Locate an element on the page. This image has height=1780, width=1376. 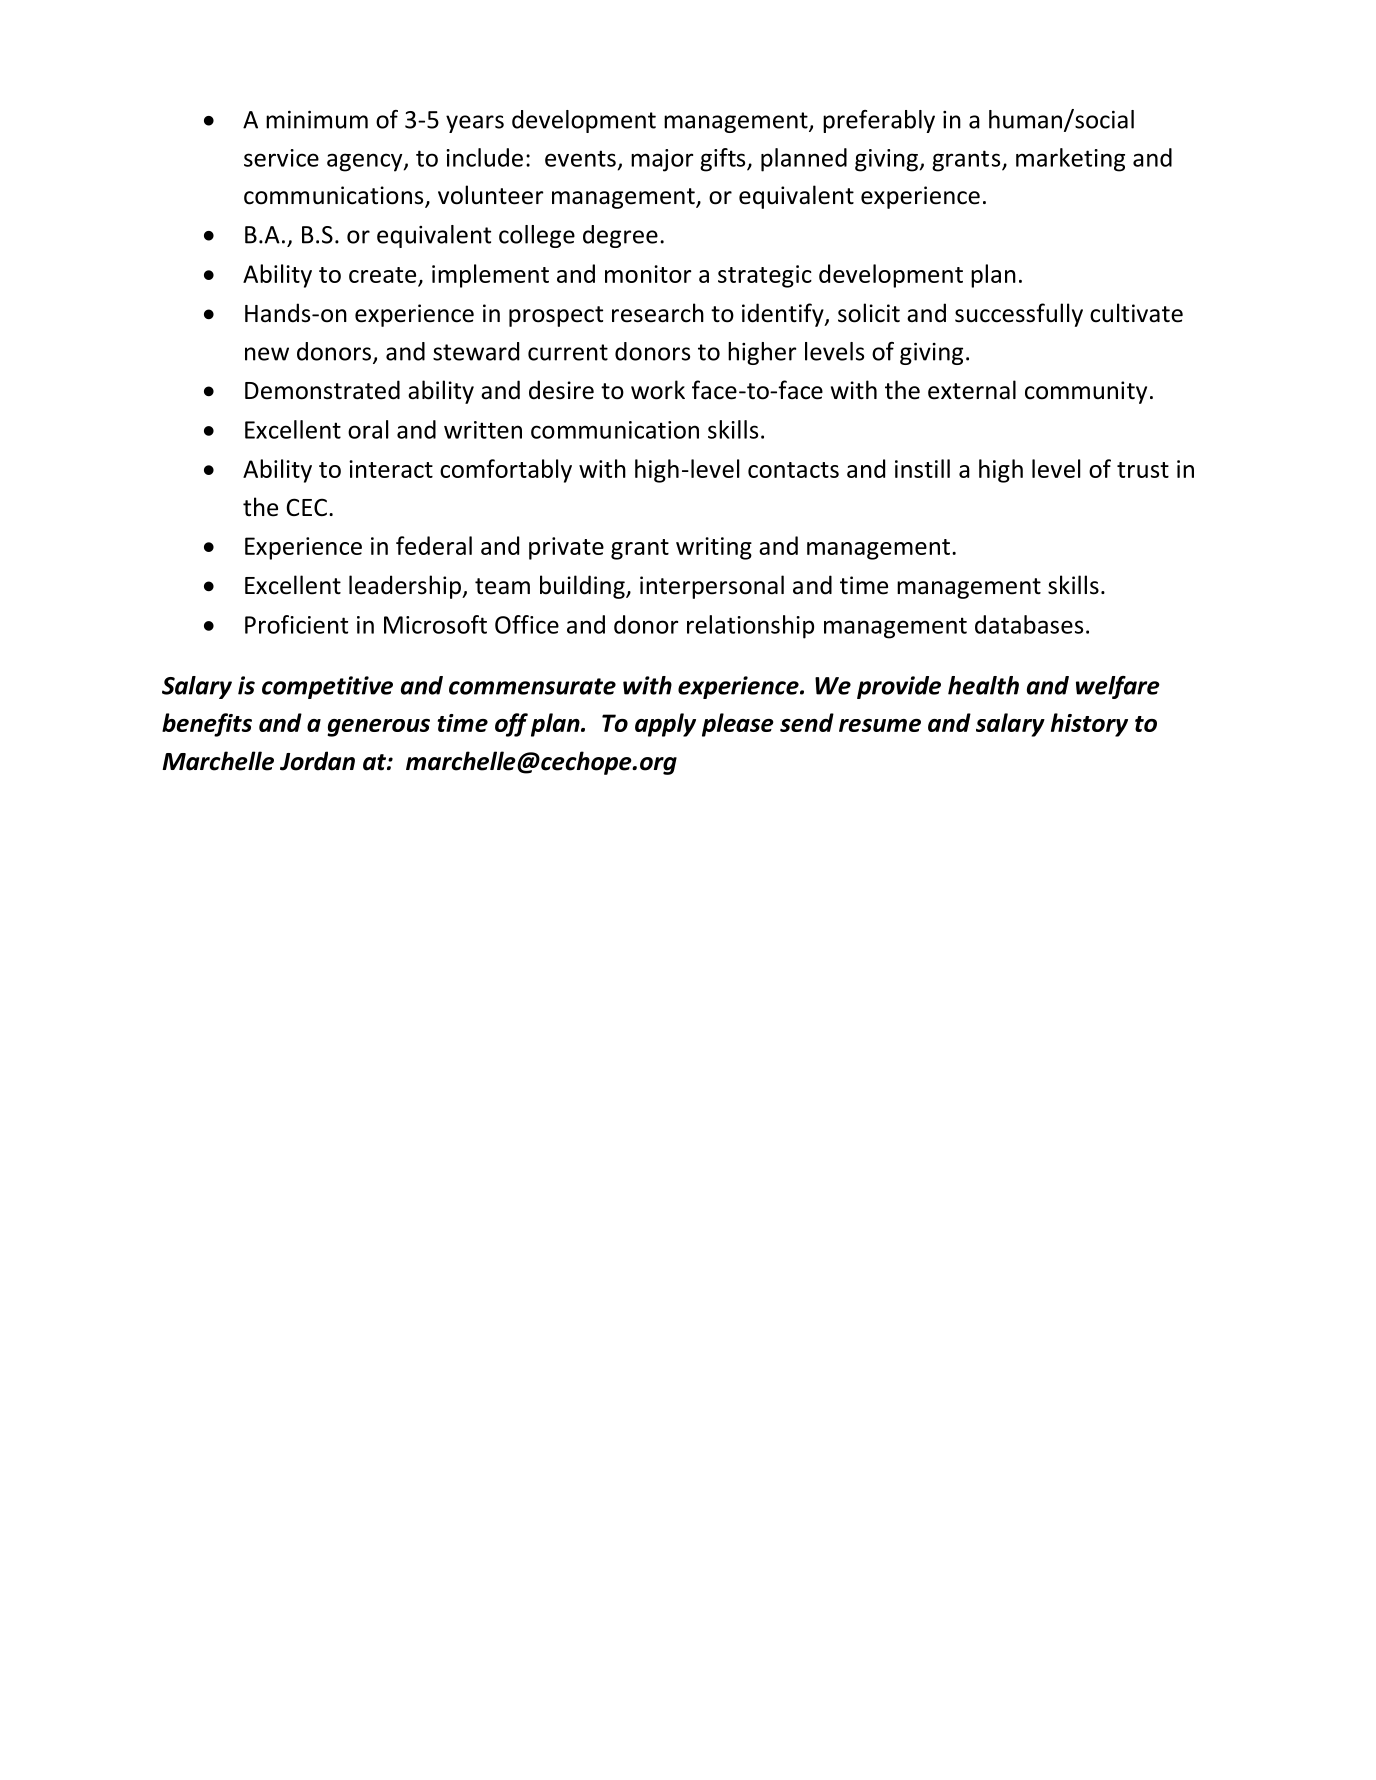
contacts is located at coordinates (793, 470).
